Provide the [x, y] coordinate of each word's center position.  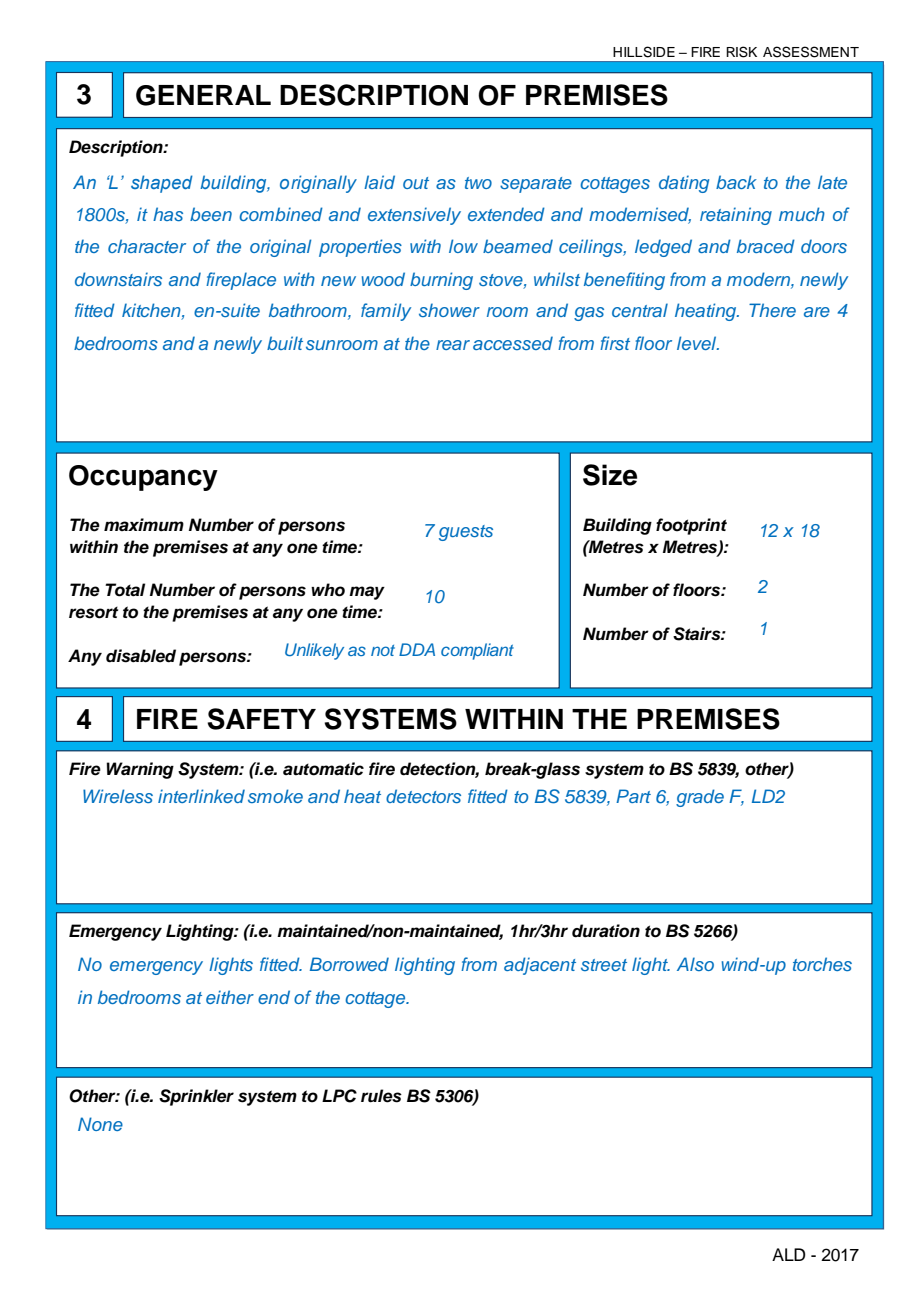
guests [466, 533]
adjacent [540, 966]
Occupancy [143, 478]
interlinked [201, 796]
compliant [477, 651]
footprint [691, 526]
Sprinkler [196, 1097]
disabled [141, 656]
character [147, 246]
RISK [741, 52]
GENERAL [203, 95]
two [478, 183]
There [772, 310]
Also [695, 964]
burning [441, 281]
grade [700, 798]
